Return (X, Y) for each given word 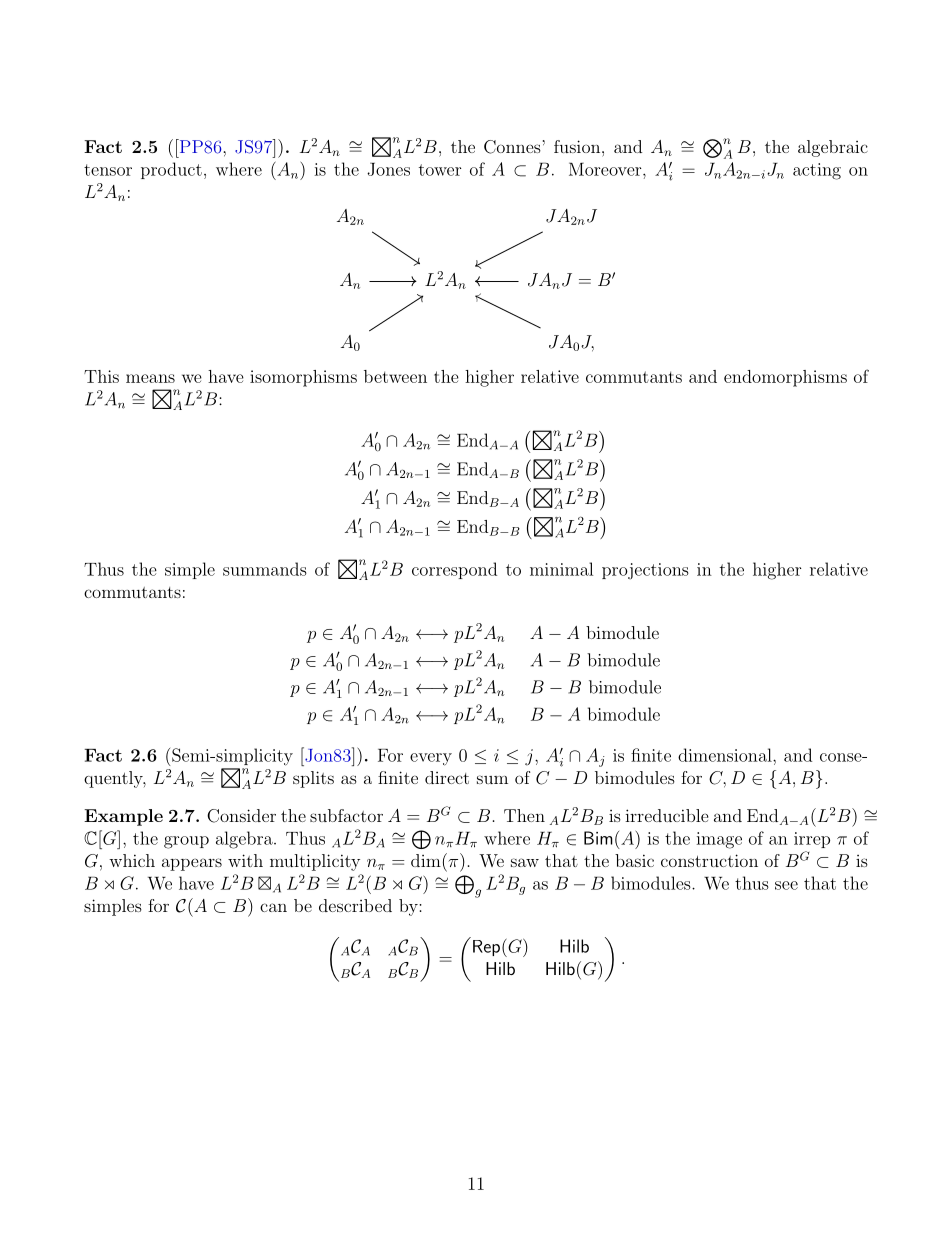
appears (192, 864)
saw (525, 862)
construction (709, 860)
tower (440, 170)
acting (817, 171)
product (171, 170)
